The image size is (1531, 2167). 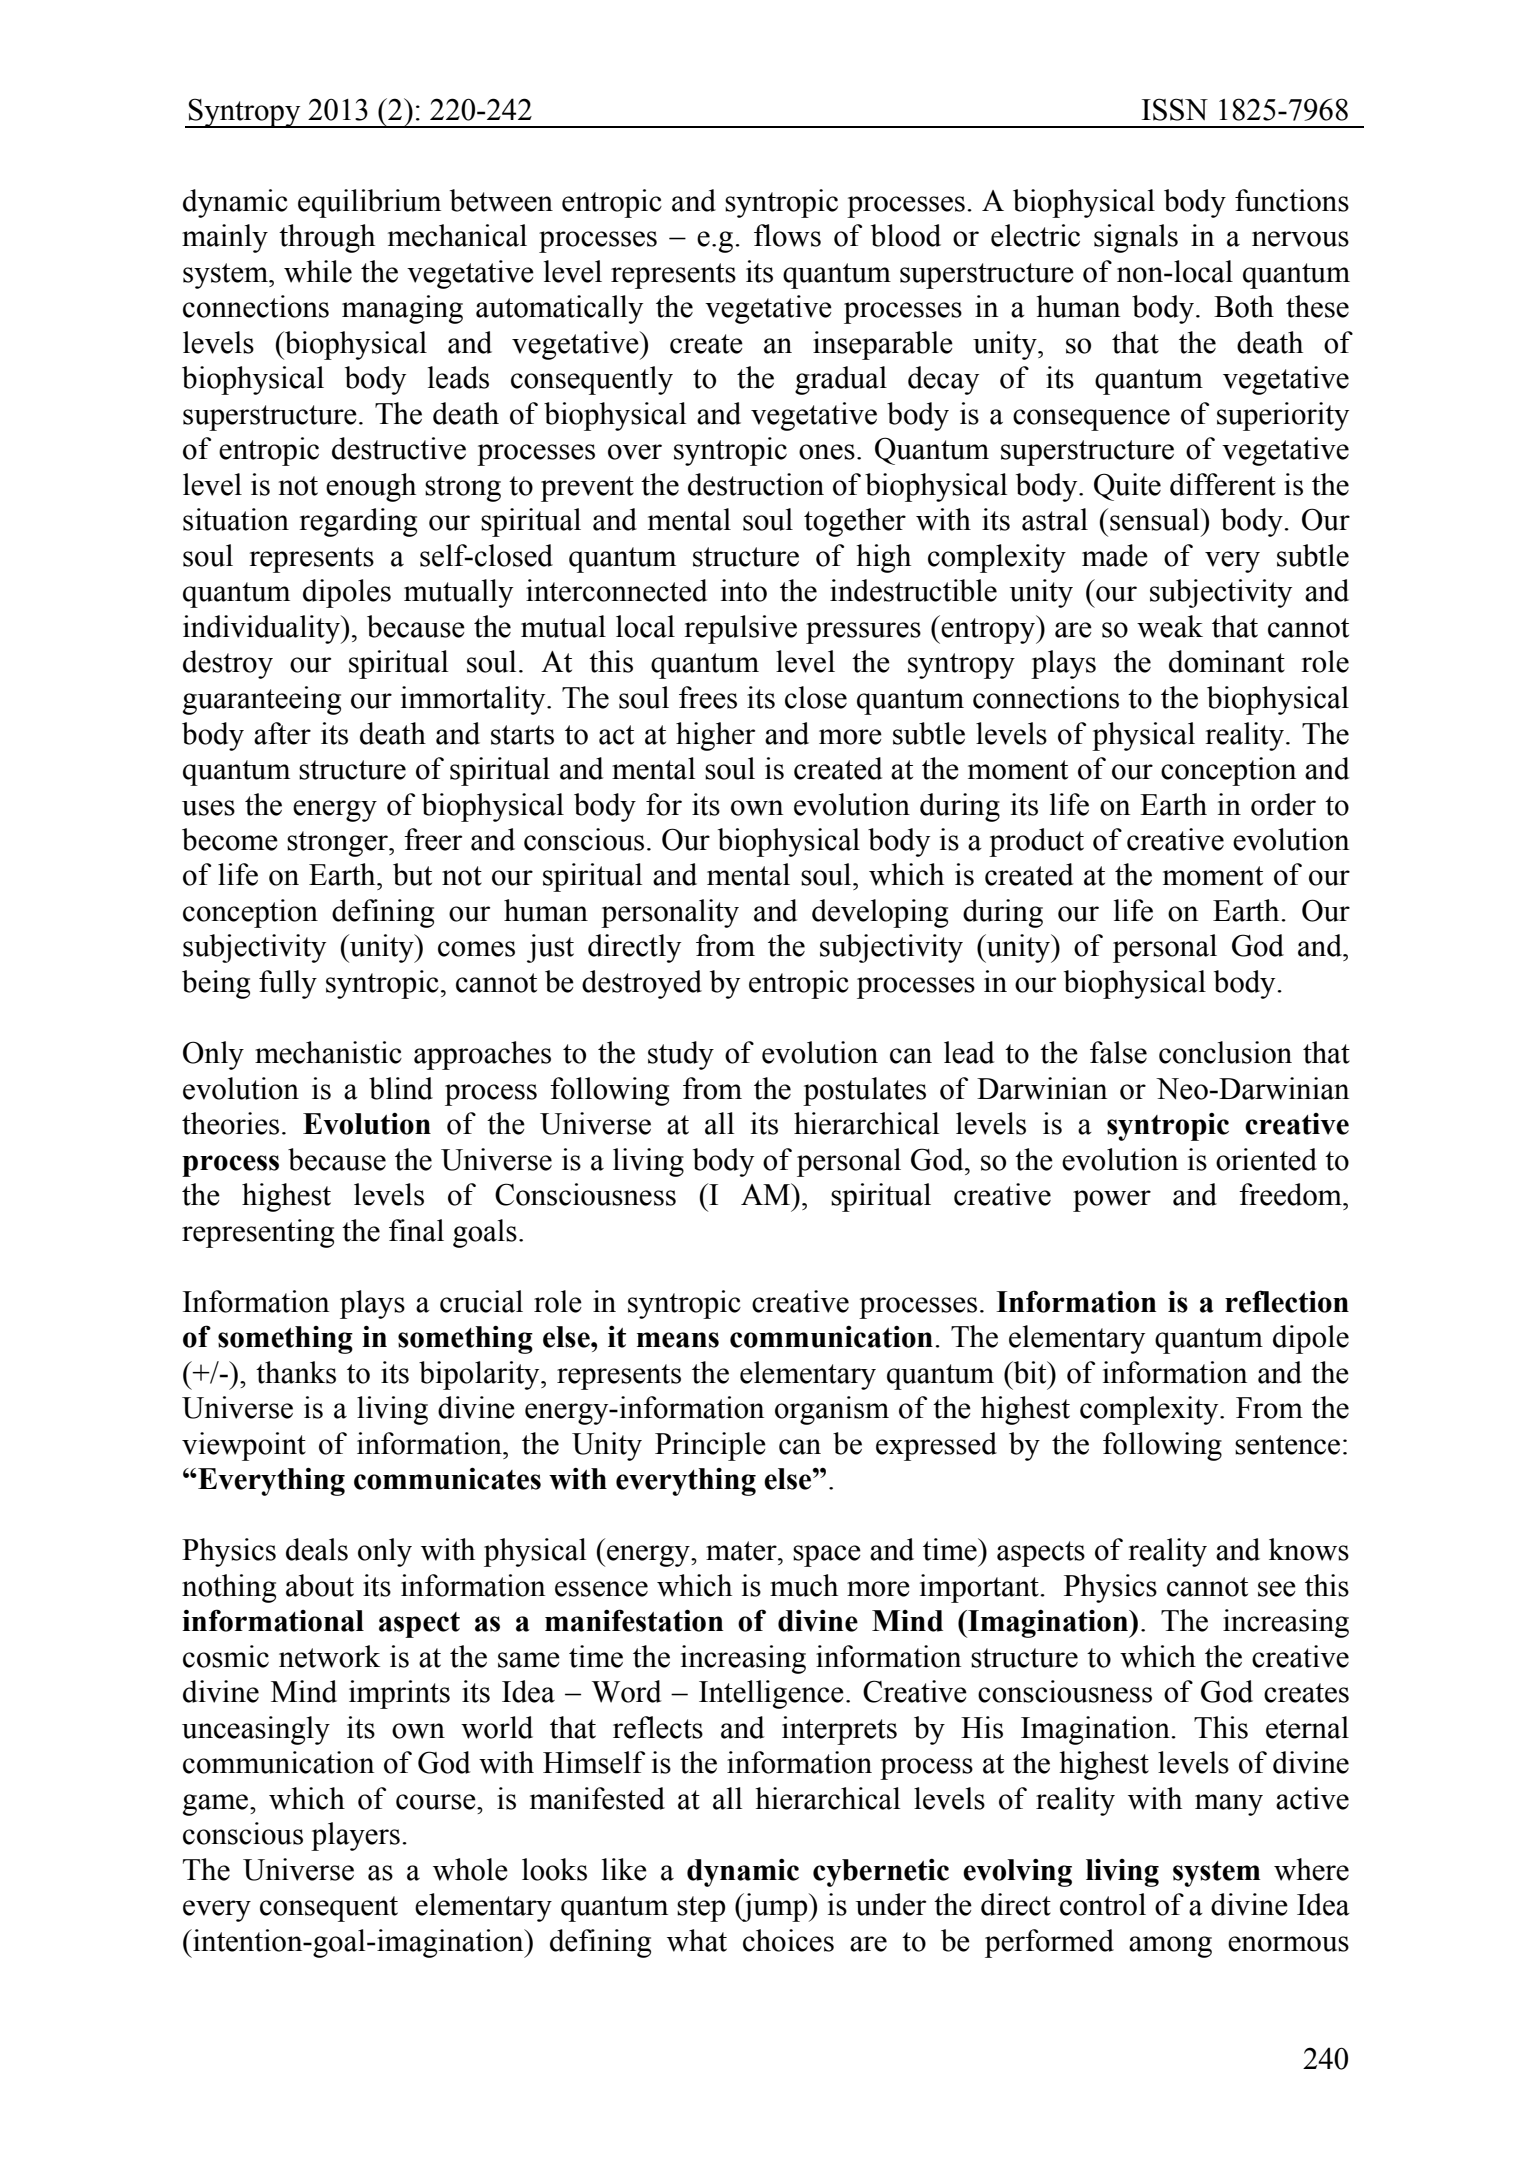 What do you see at coordinates (1225, 1052) in the image?
I see `conclusion` at bounding box center [1225, 1052].
